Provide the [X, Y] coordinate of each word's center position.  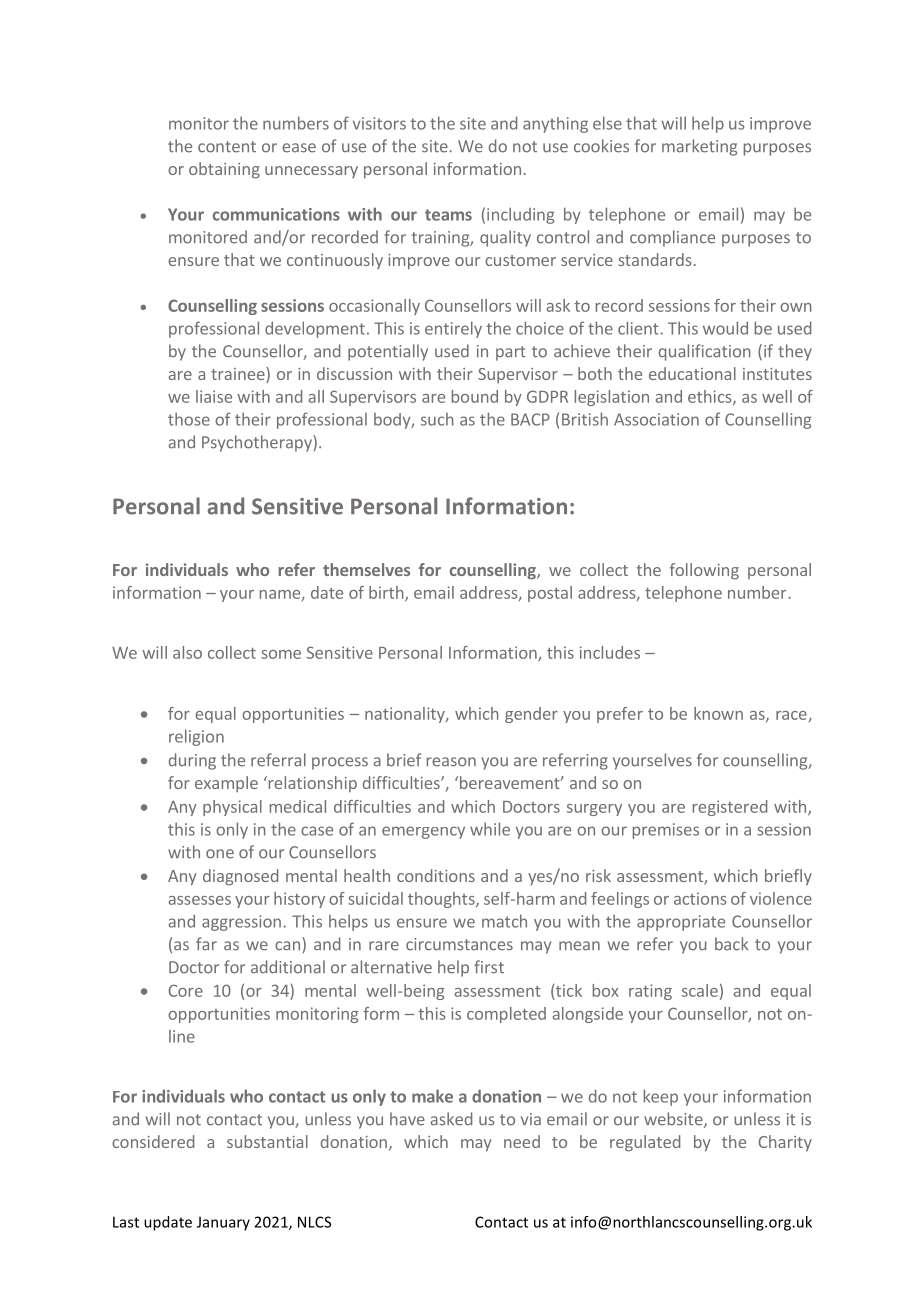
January [223, 1223]
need [522, 1141]
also [187, 652]
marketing [699, 147]
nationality [406, 715]
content [227, 147]
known [718, 713]
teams [448, 215]
